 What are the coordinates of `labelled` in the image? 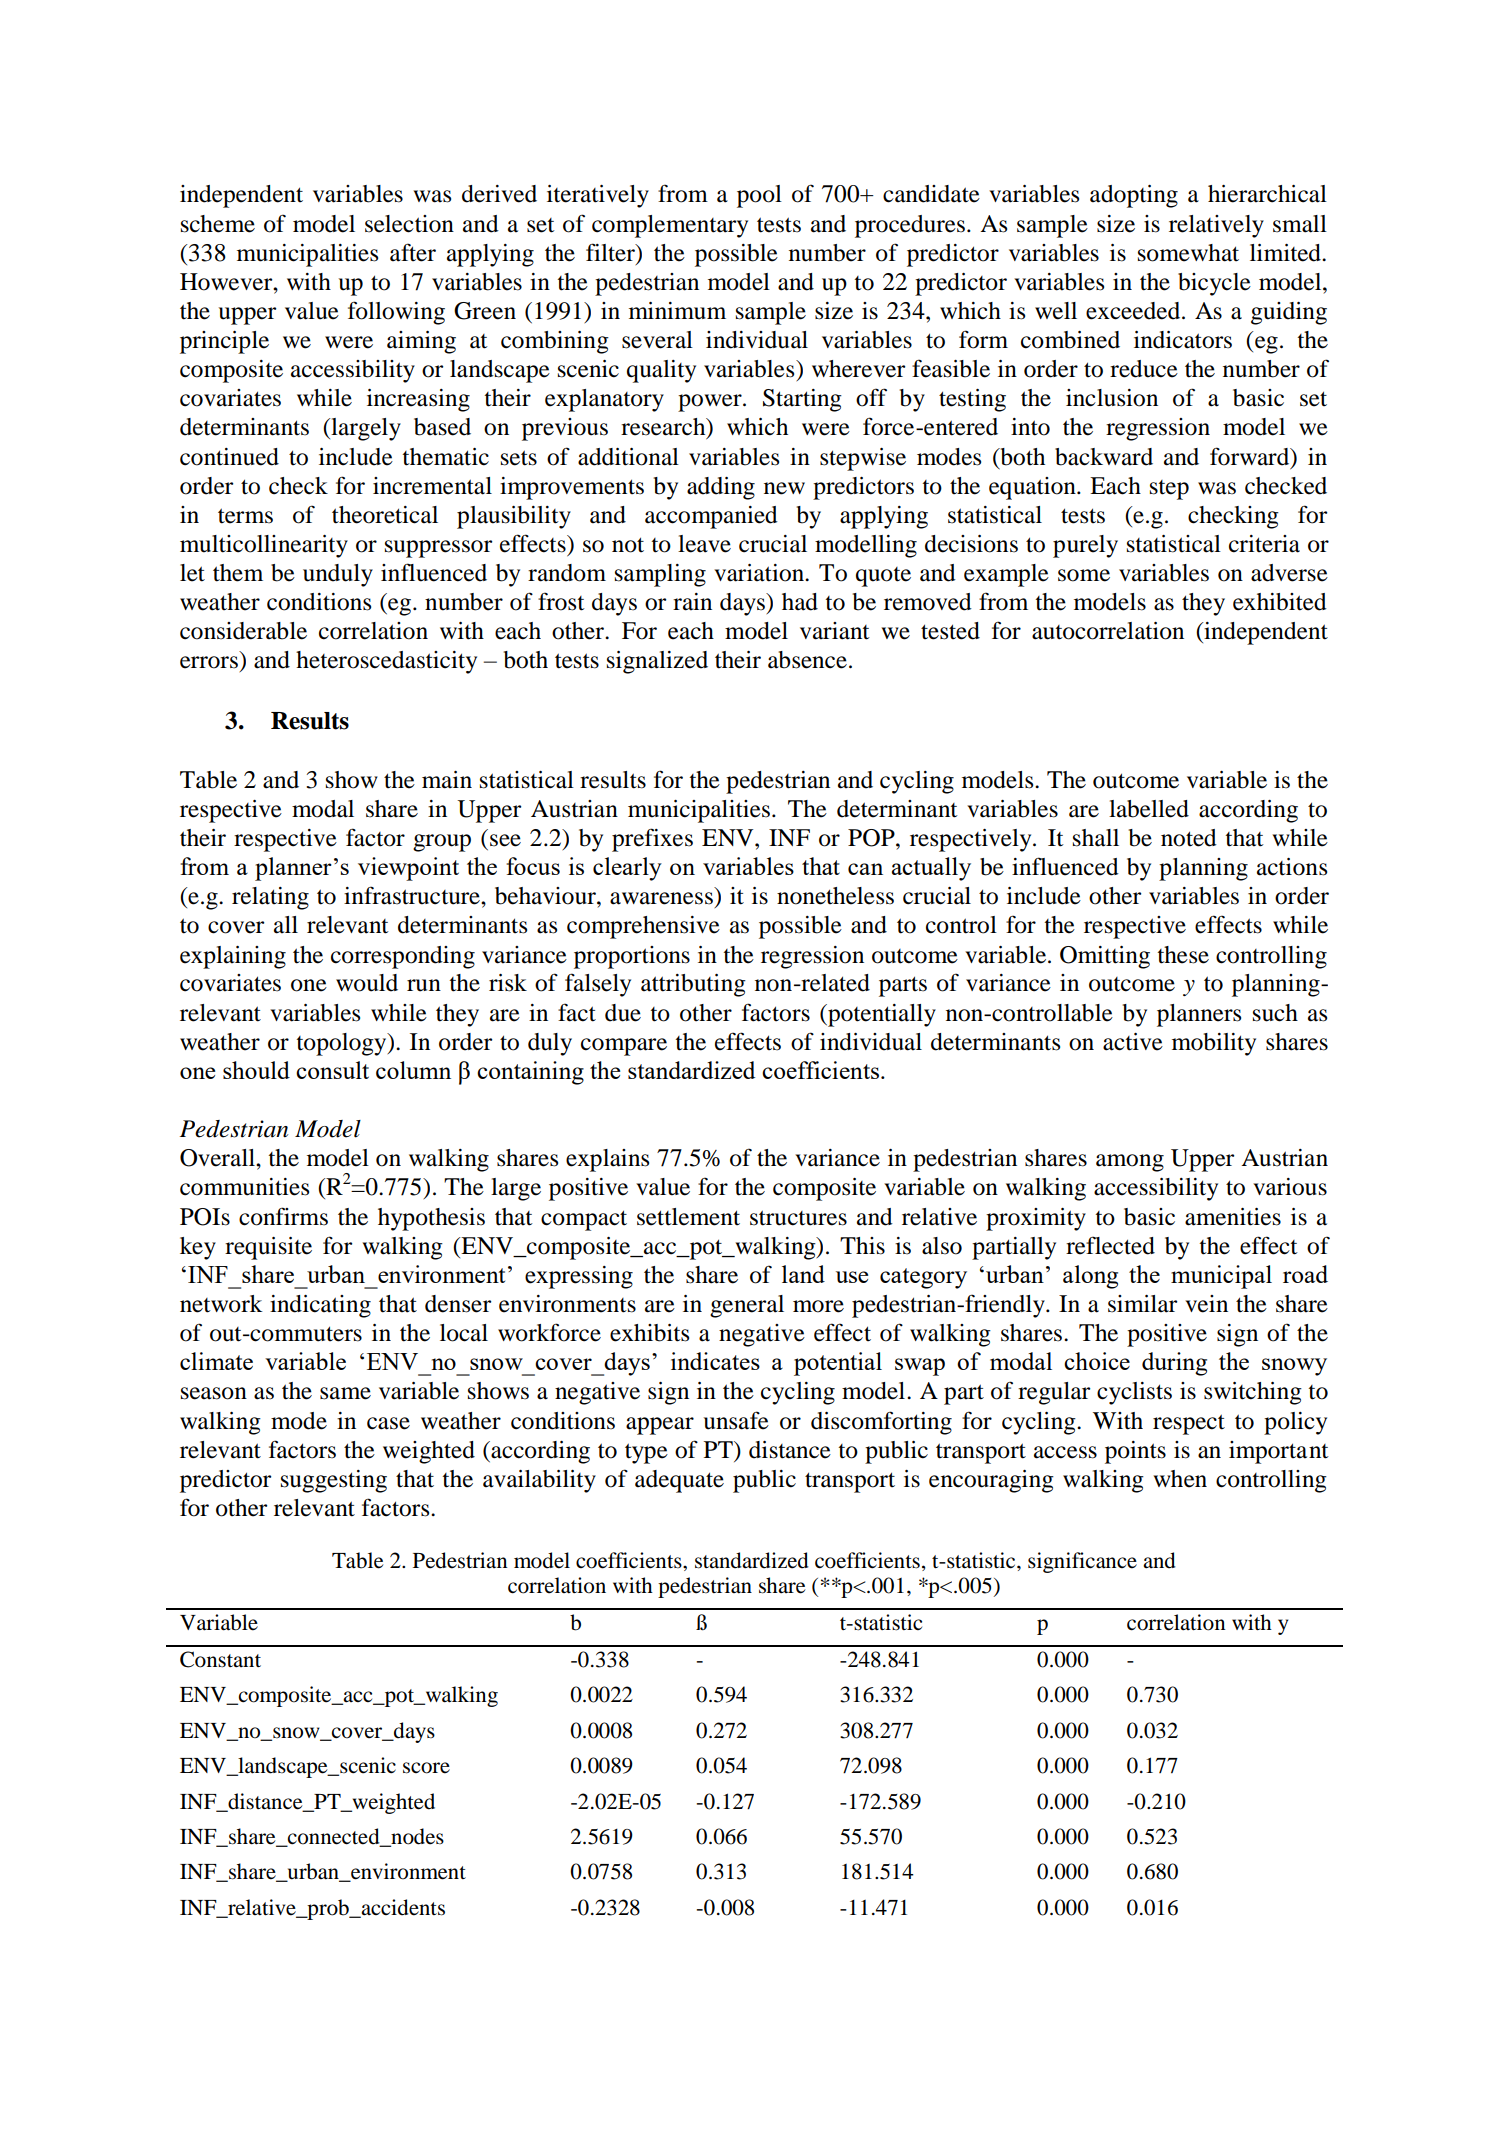 It's located at (1149, 809).
